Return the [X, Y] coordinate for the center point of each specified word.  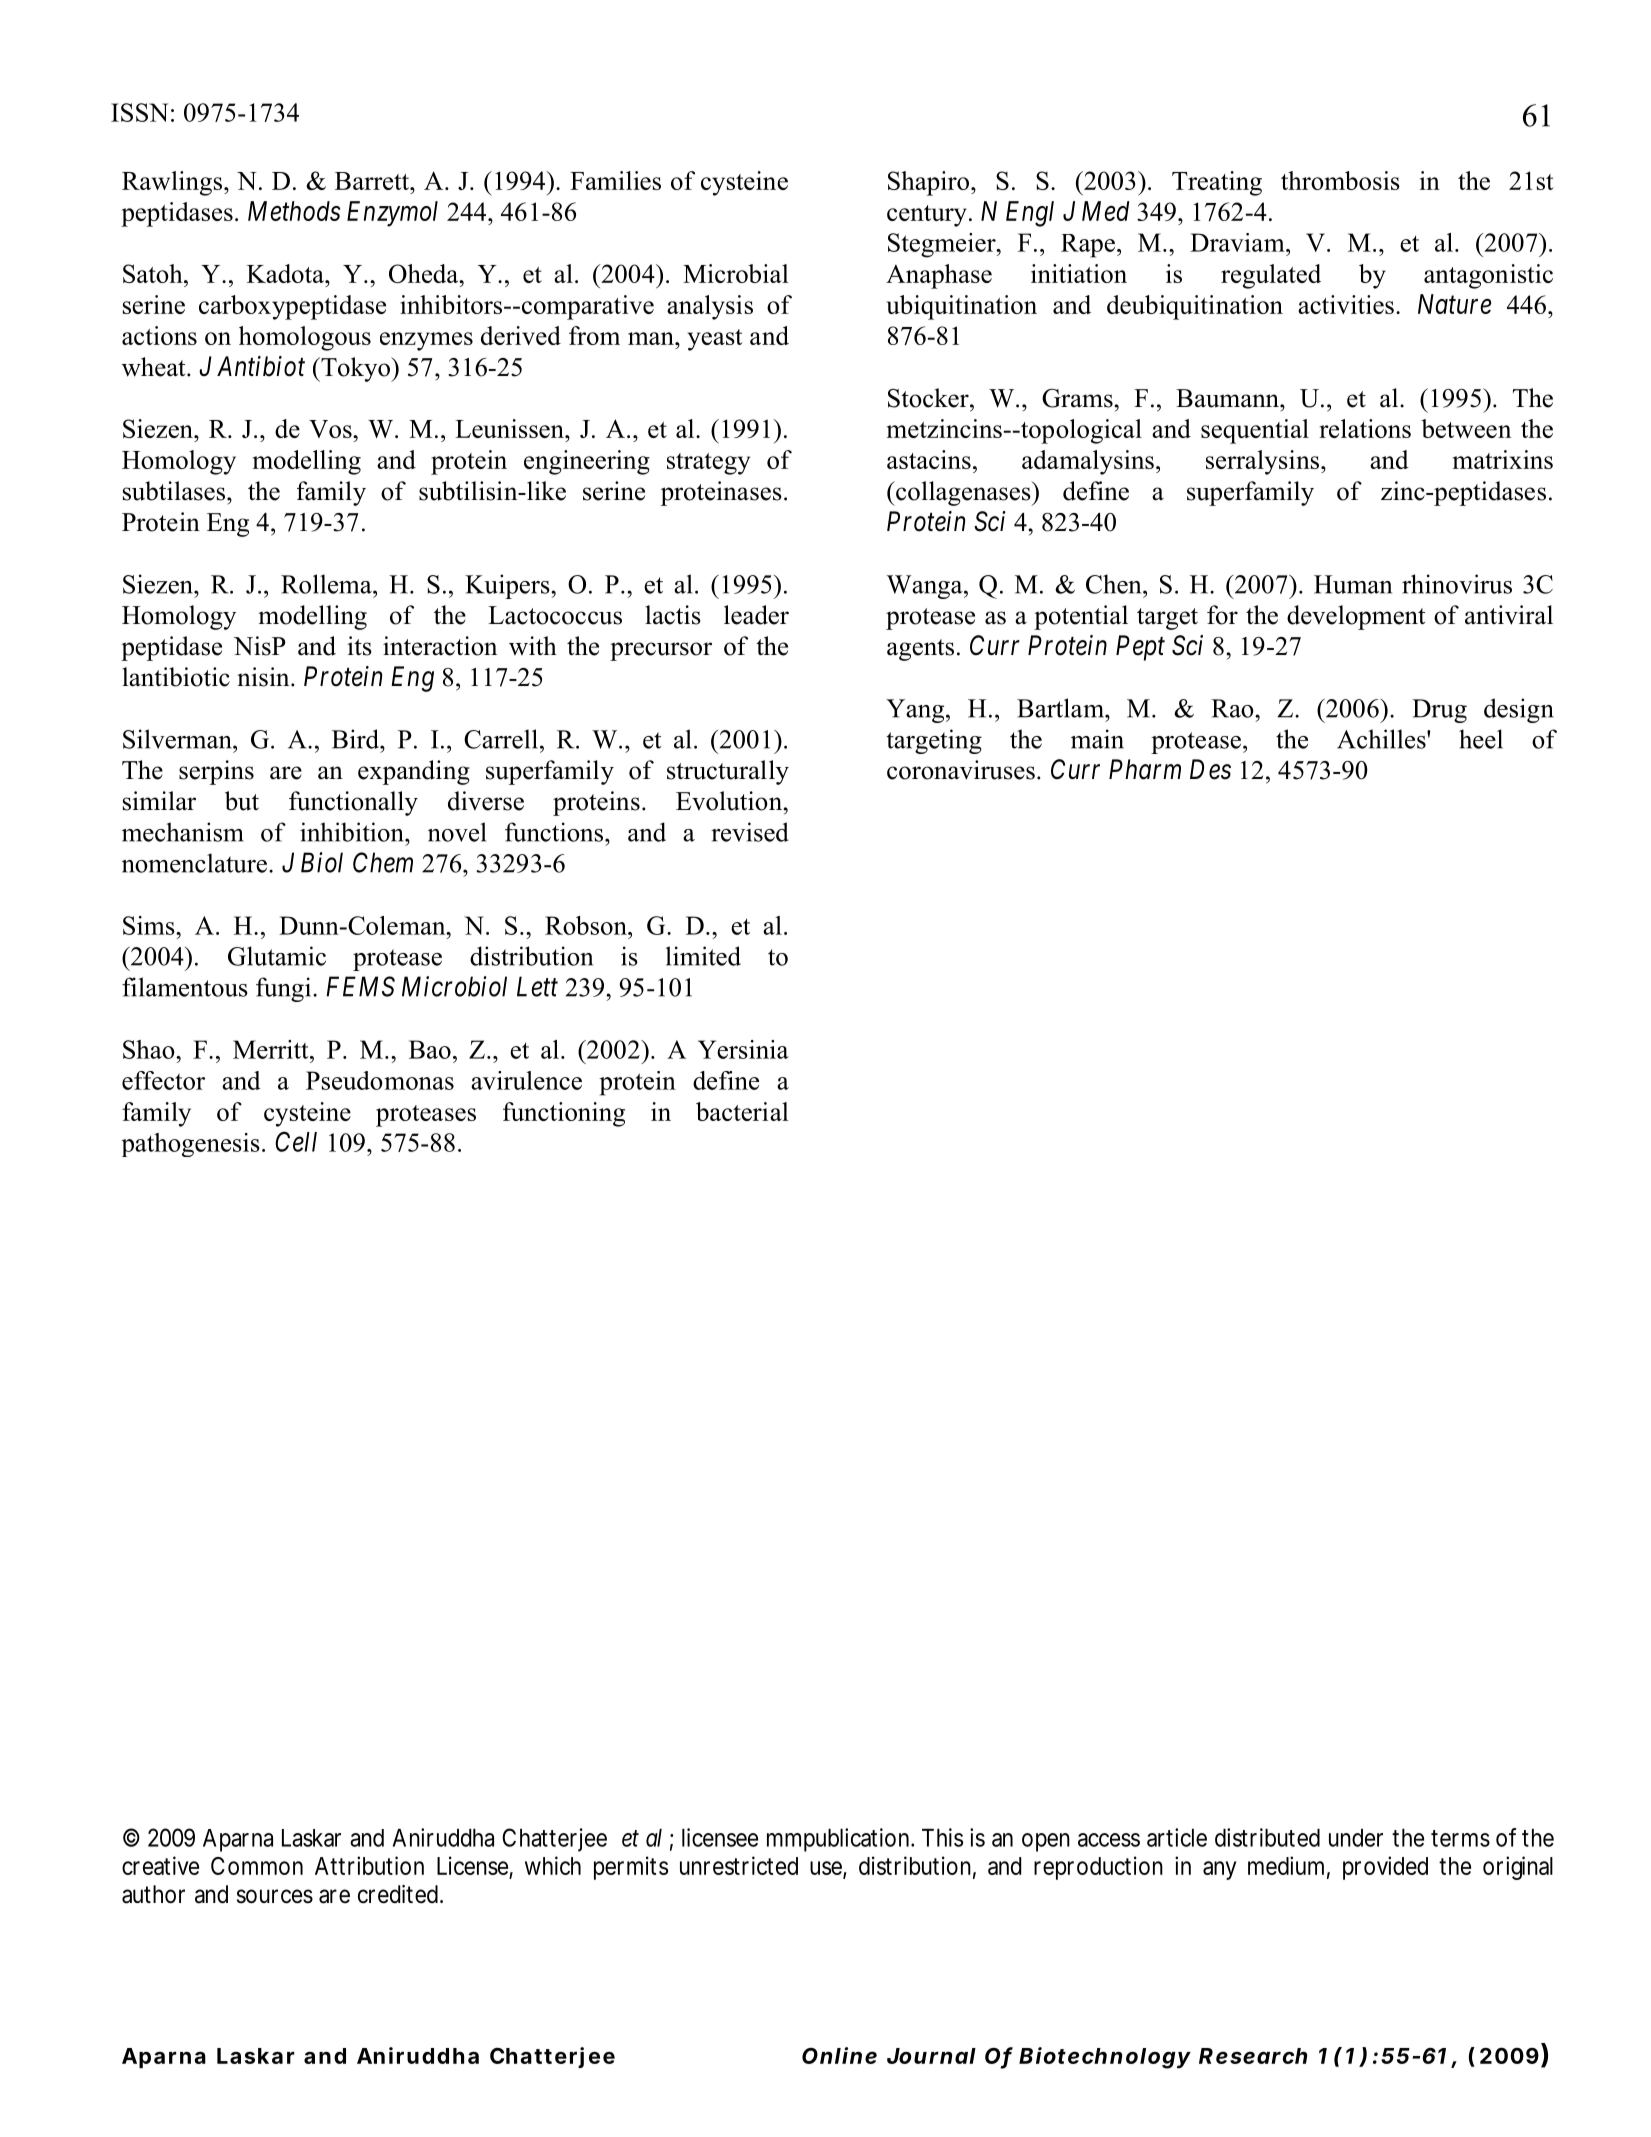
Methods [294, 211]
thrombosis [1340, 180]
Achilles [1382, 739]
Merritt [272, 1049]
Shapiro [928, 183]
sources [275, 1896]
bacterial [742, 1111]
